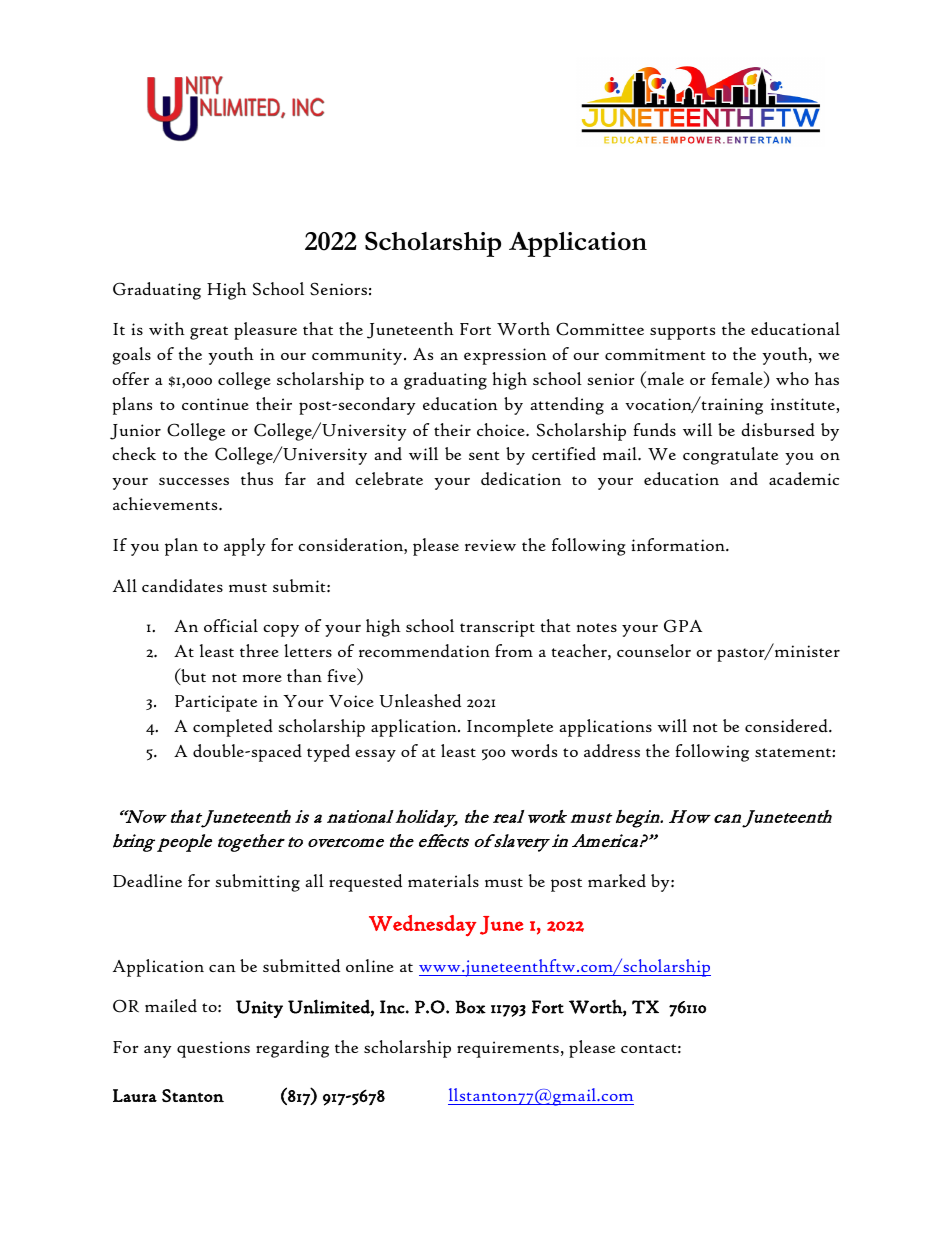 This image has width=952, height=1233. Describe the element at coordinates (683, 626) in the image. I see `GPA` at that location.
